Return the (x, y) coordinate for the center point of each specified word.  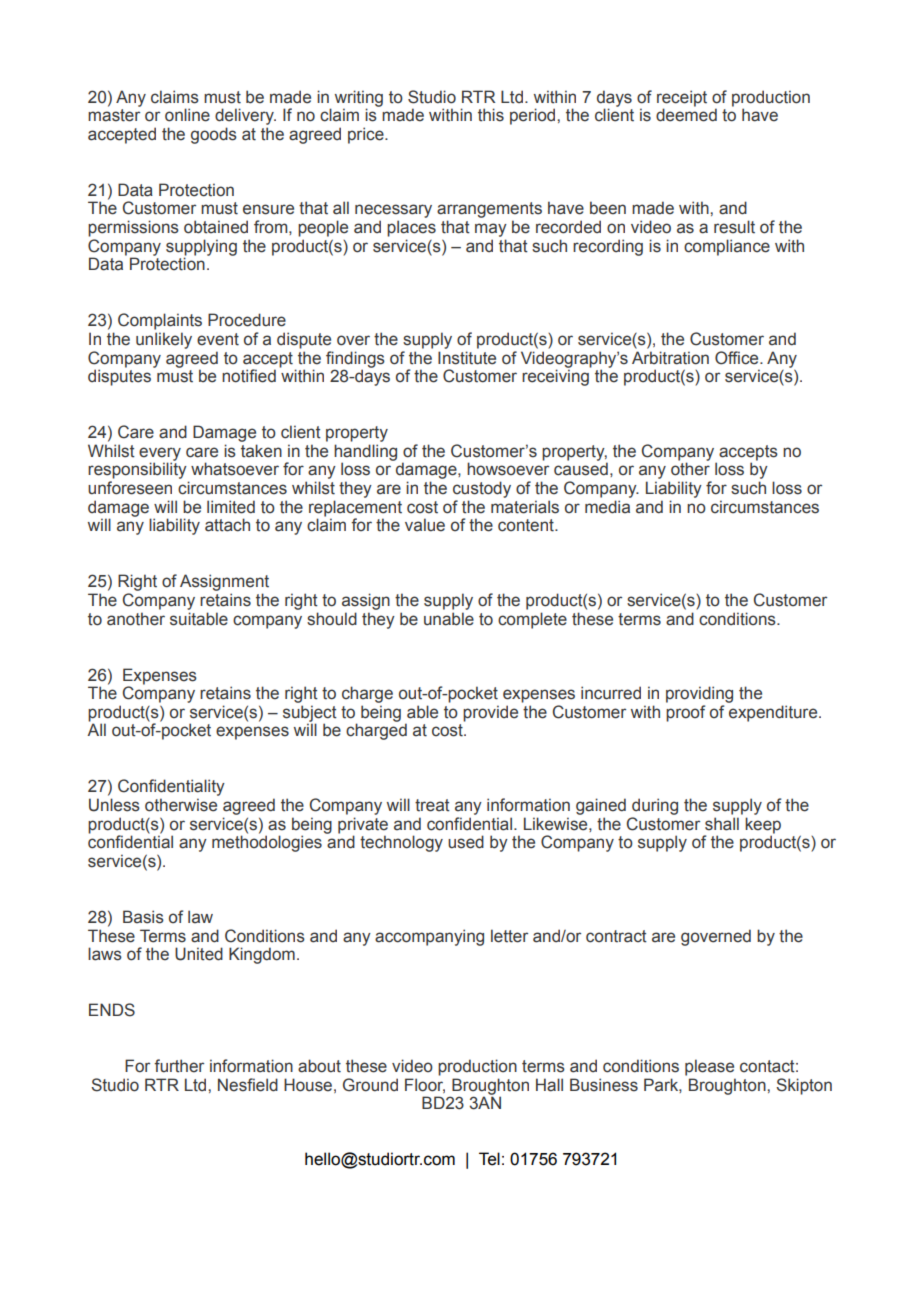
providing (699, 694)
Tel (489, 1159)
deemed (686, 114)
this (491, 115)
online (187, 115)
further (179, 1066)
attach (227, 525)
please (709, 1067)
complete (532, 620)
